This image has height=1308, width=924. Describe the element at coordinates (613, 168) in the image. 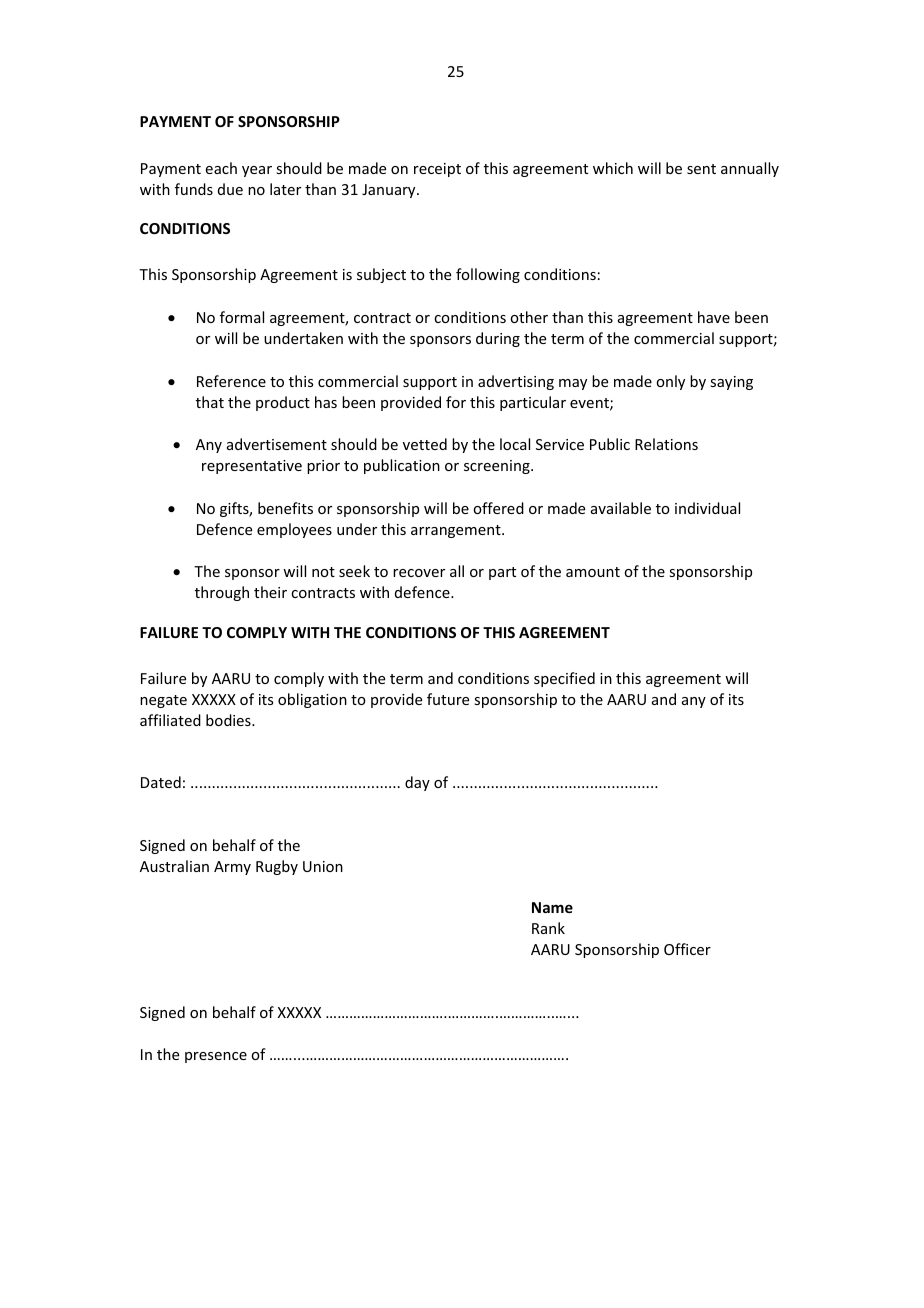

I see `which` at that location.
